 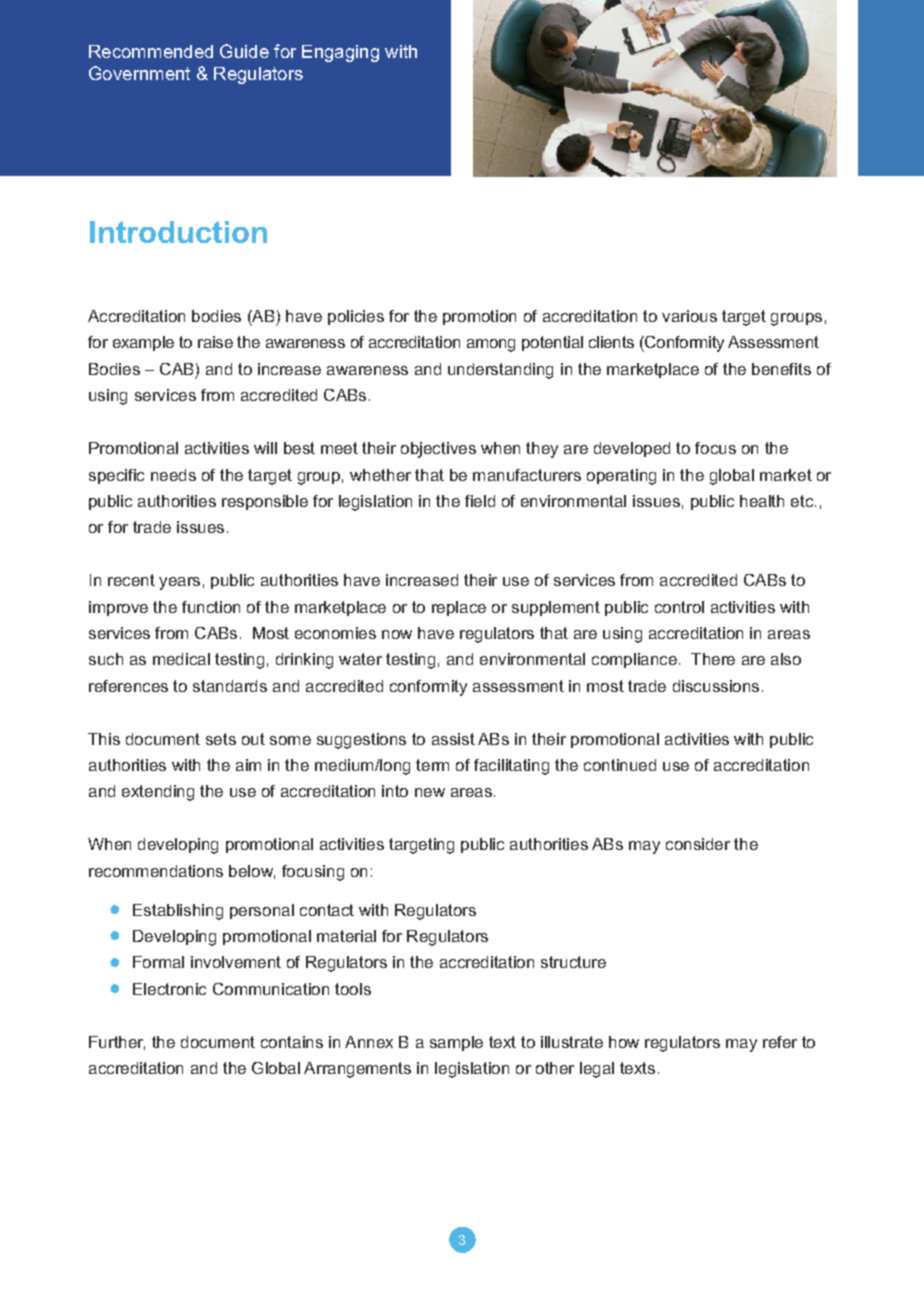 I want to click on how, so click(x=624, y=1042).
